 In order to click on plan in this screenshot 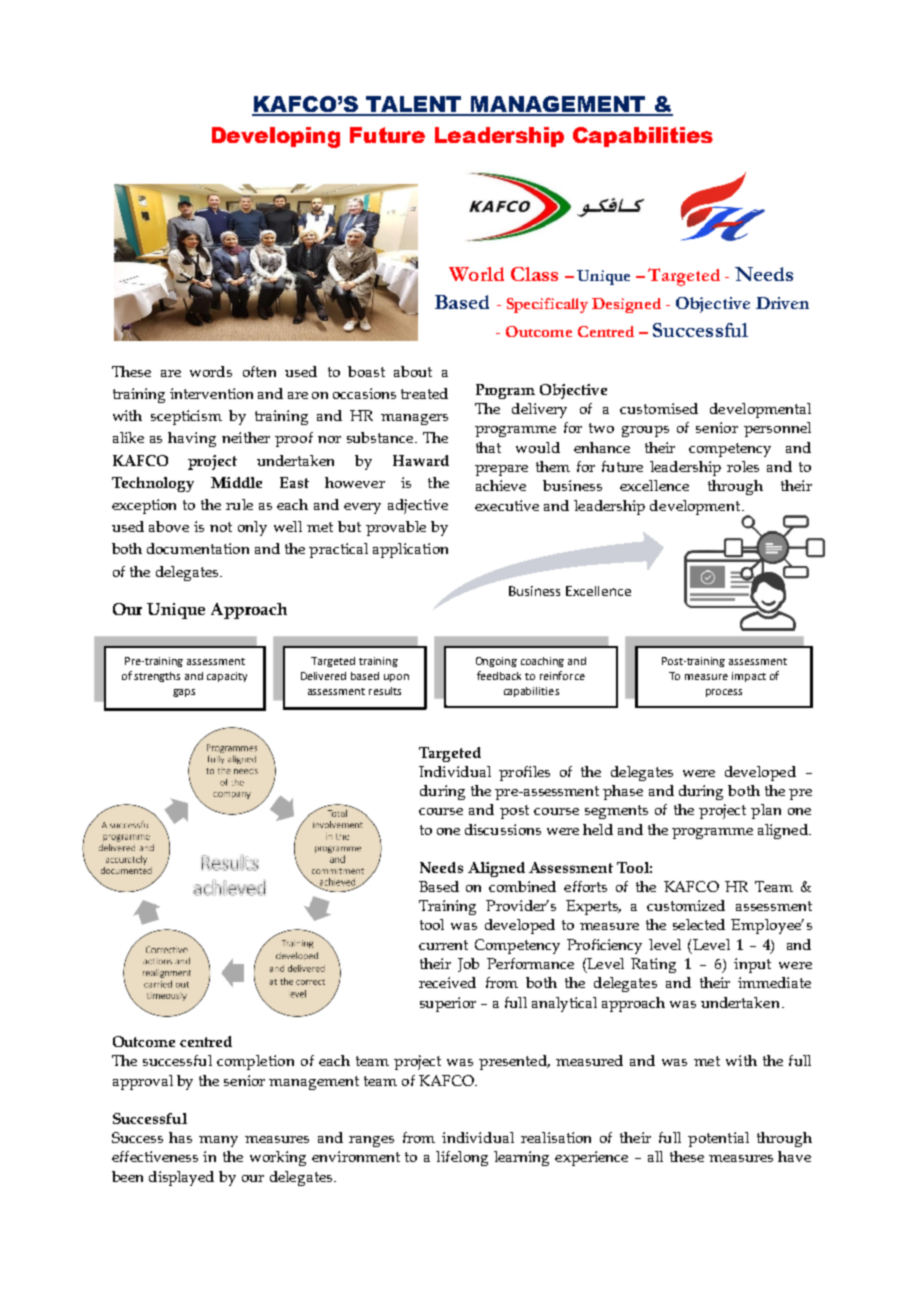, I will do `click(766, 811)`.
